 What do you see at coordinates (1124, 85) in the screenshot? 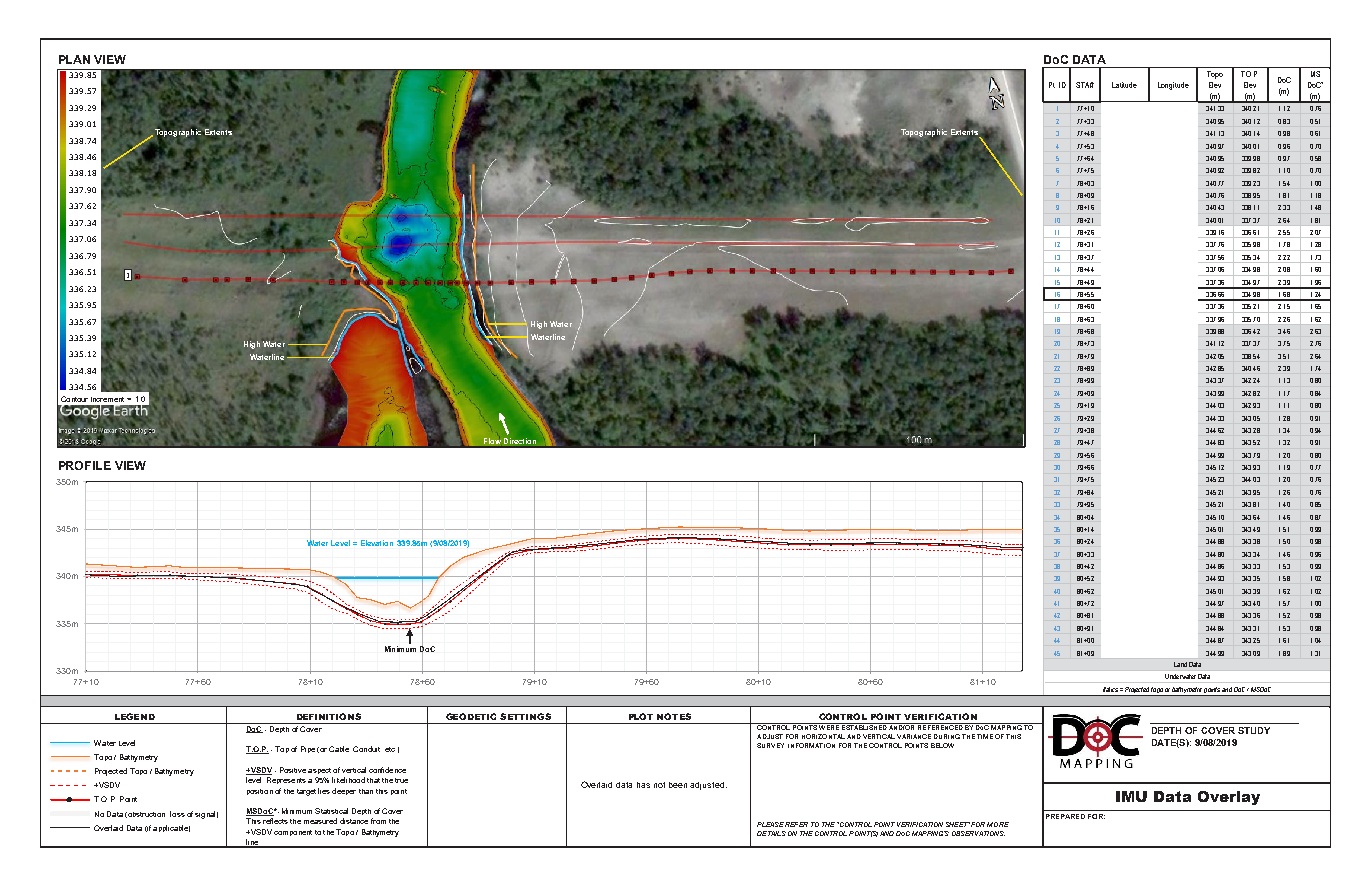
I see `Latitude` at bounding box center [1124, 85].
